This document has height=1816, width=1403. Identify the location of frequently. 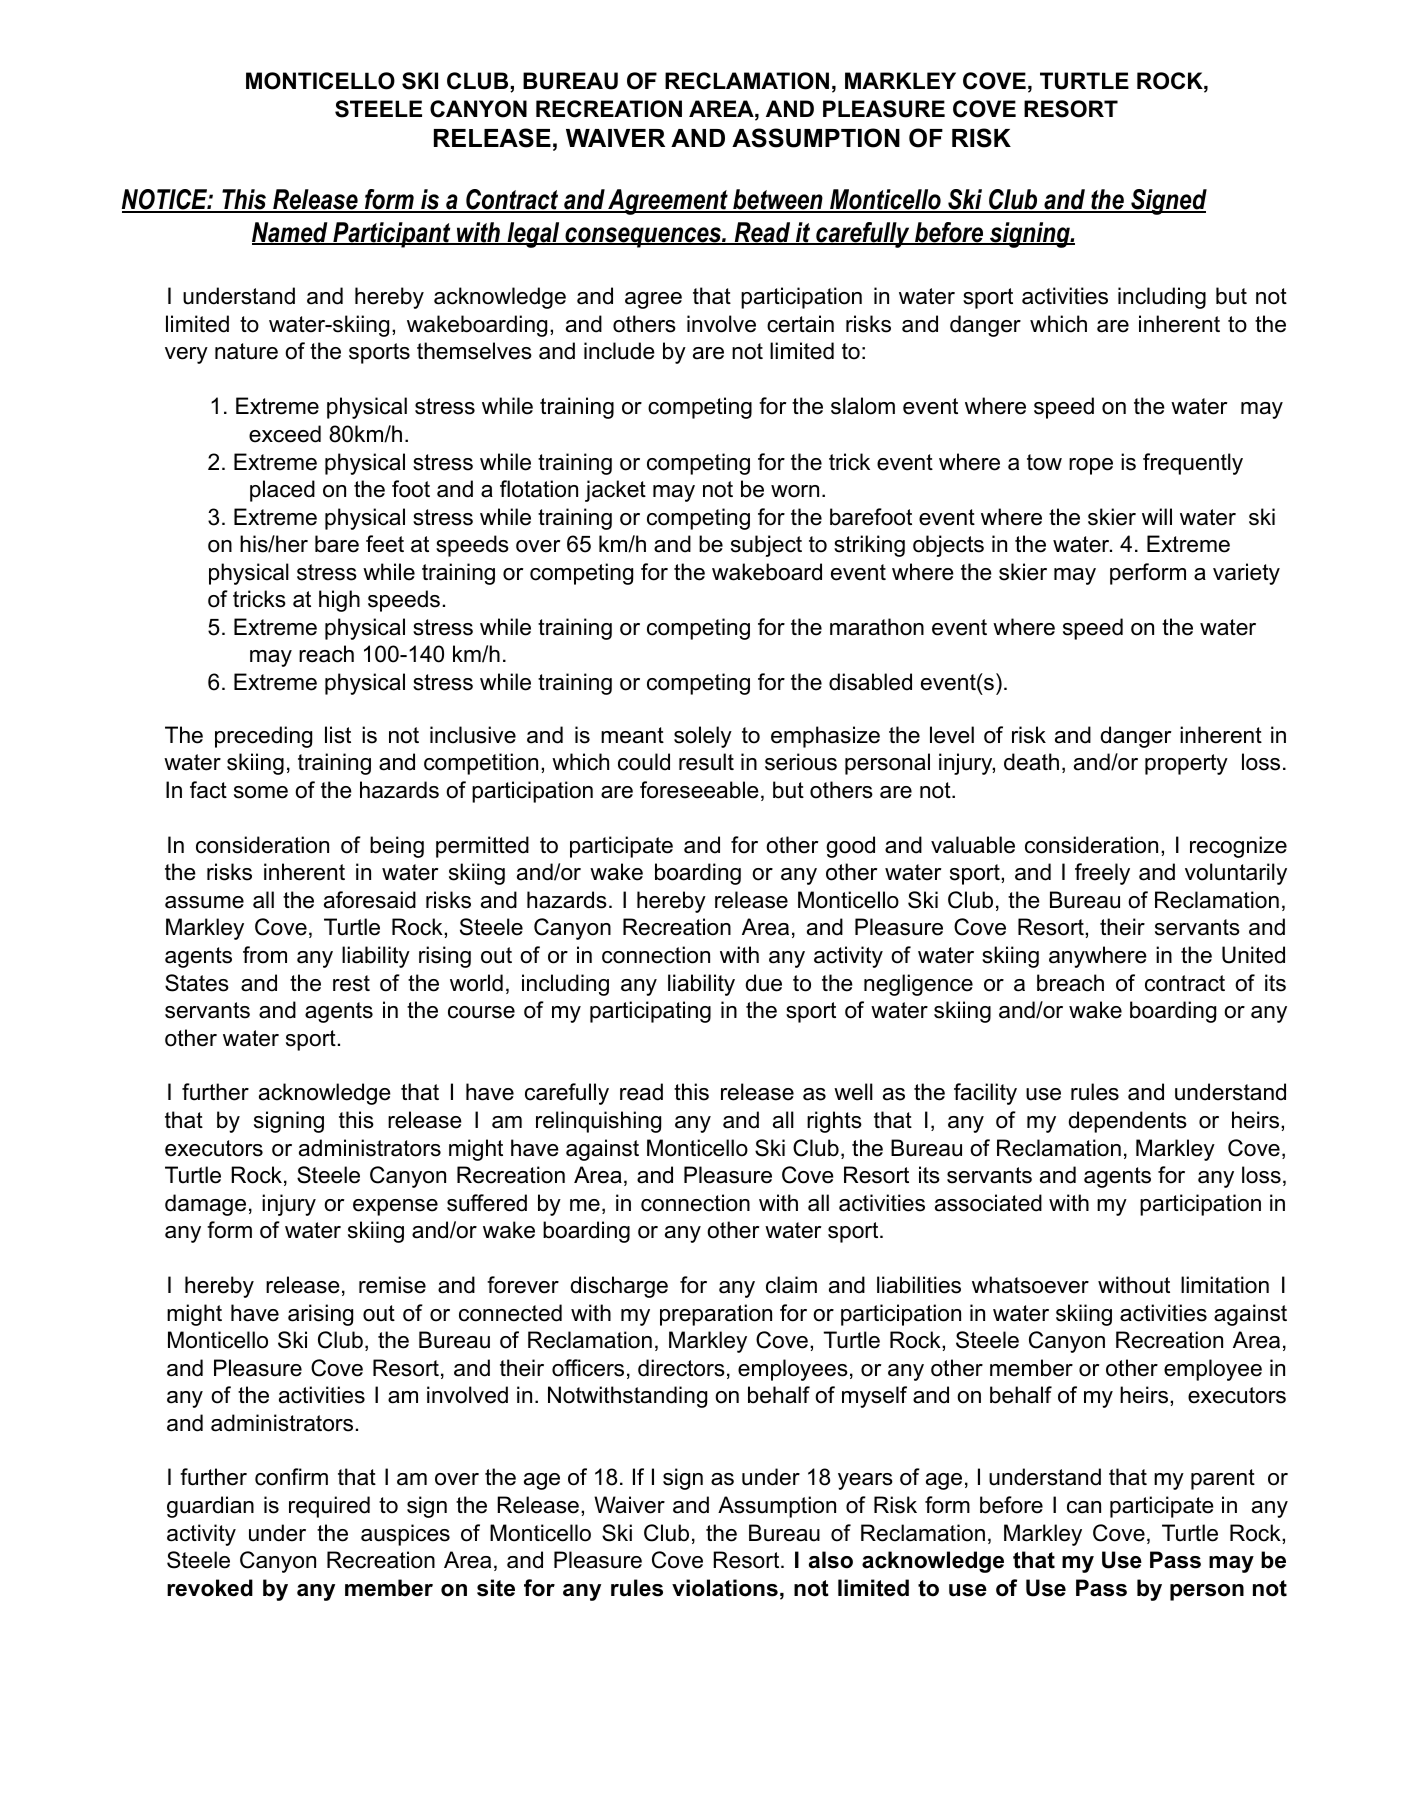
(1193, 464).
